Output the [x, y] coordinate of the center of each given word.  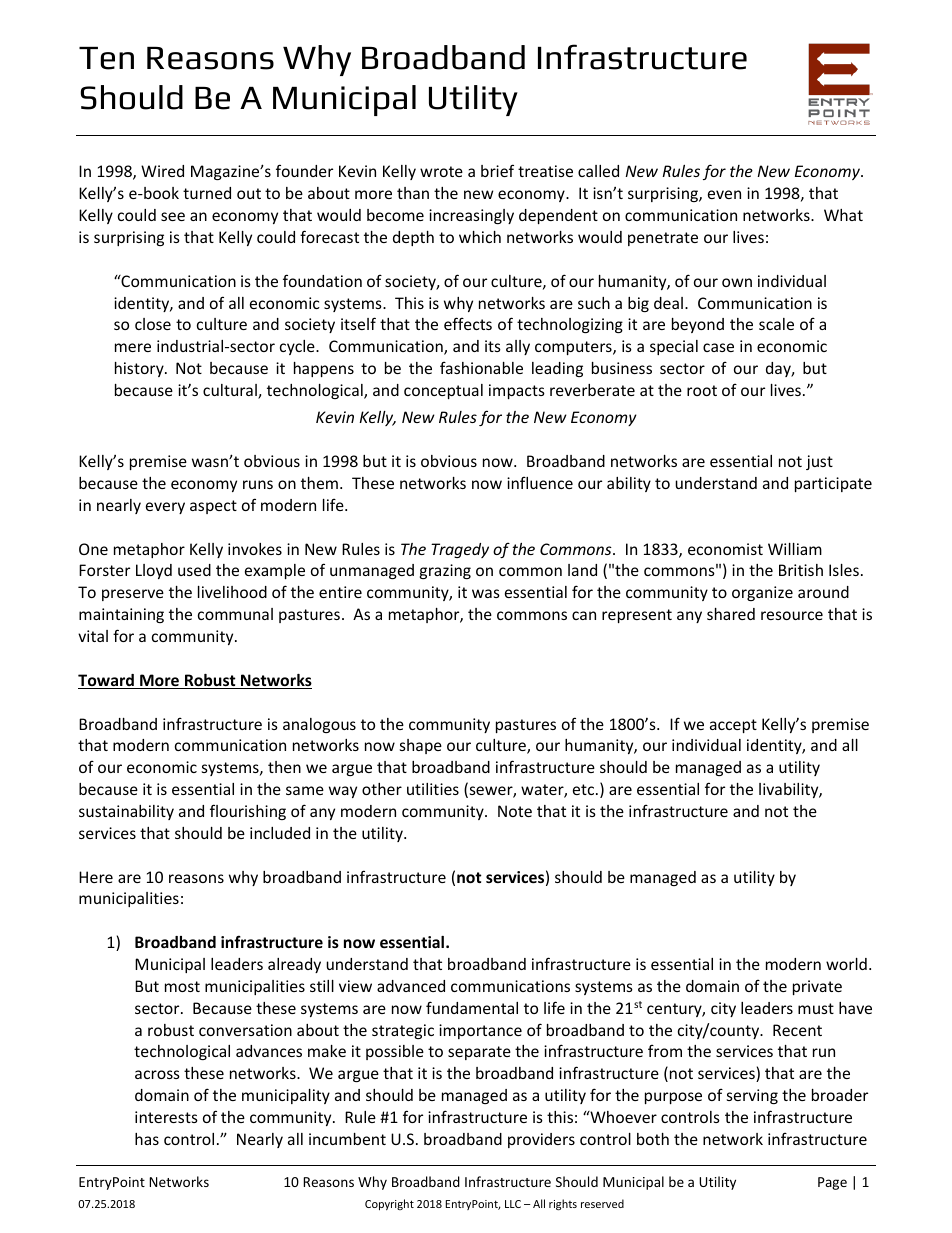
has [147, 1139]
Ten [106, 58]
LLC [513, 1204]
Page [832, 1183]
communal [235, 614]
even [724, 194]
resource [792, 615]
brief [497, 170]
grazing [445, 571]
